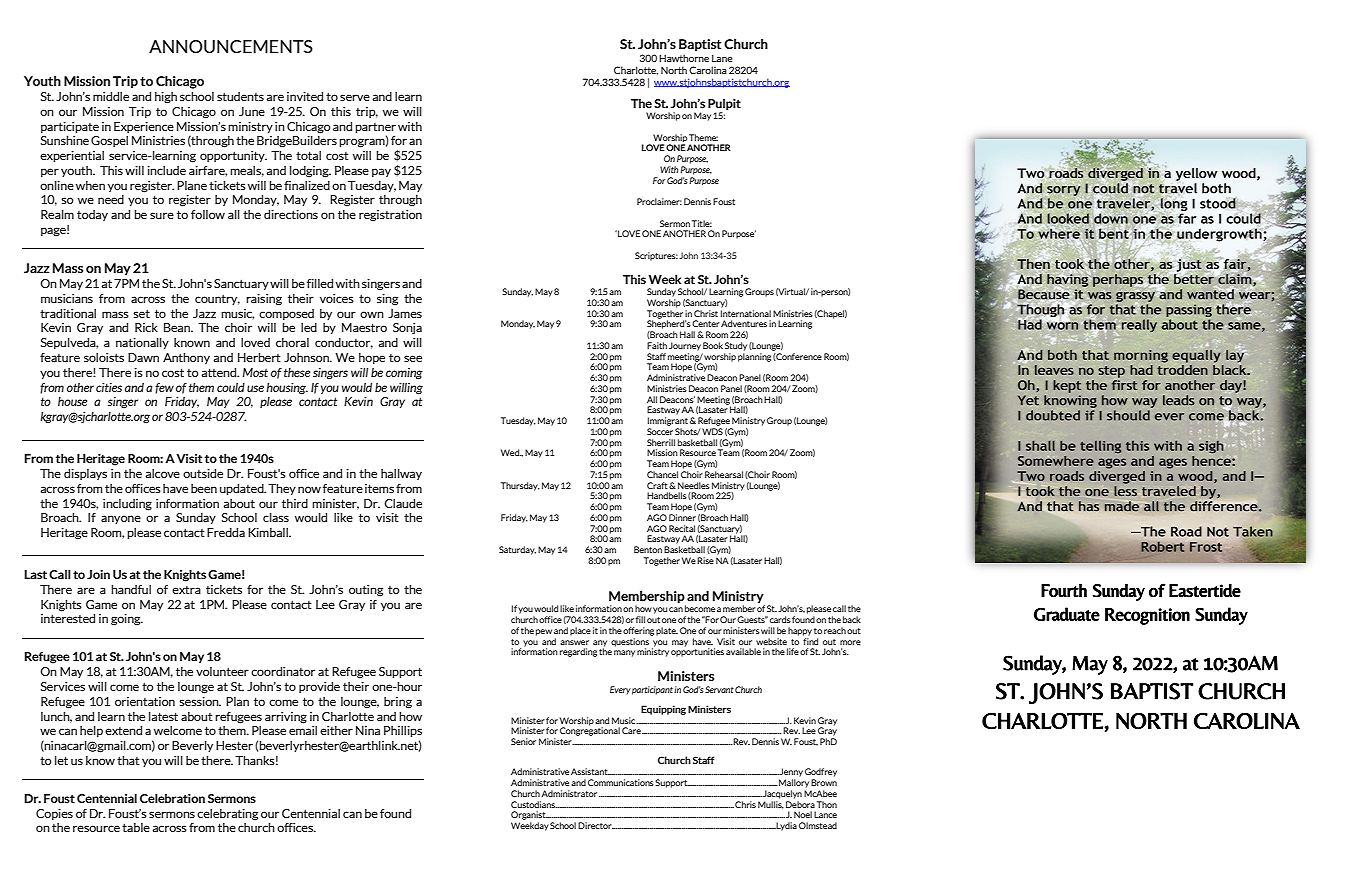 Image resolution: width=1372 pixels, height=887 pixels. I want to click on Hawthorne, so click(684, 58).
